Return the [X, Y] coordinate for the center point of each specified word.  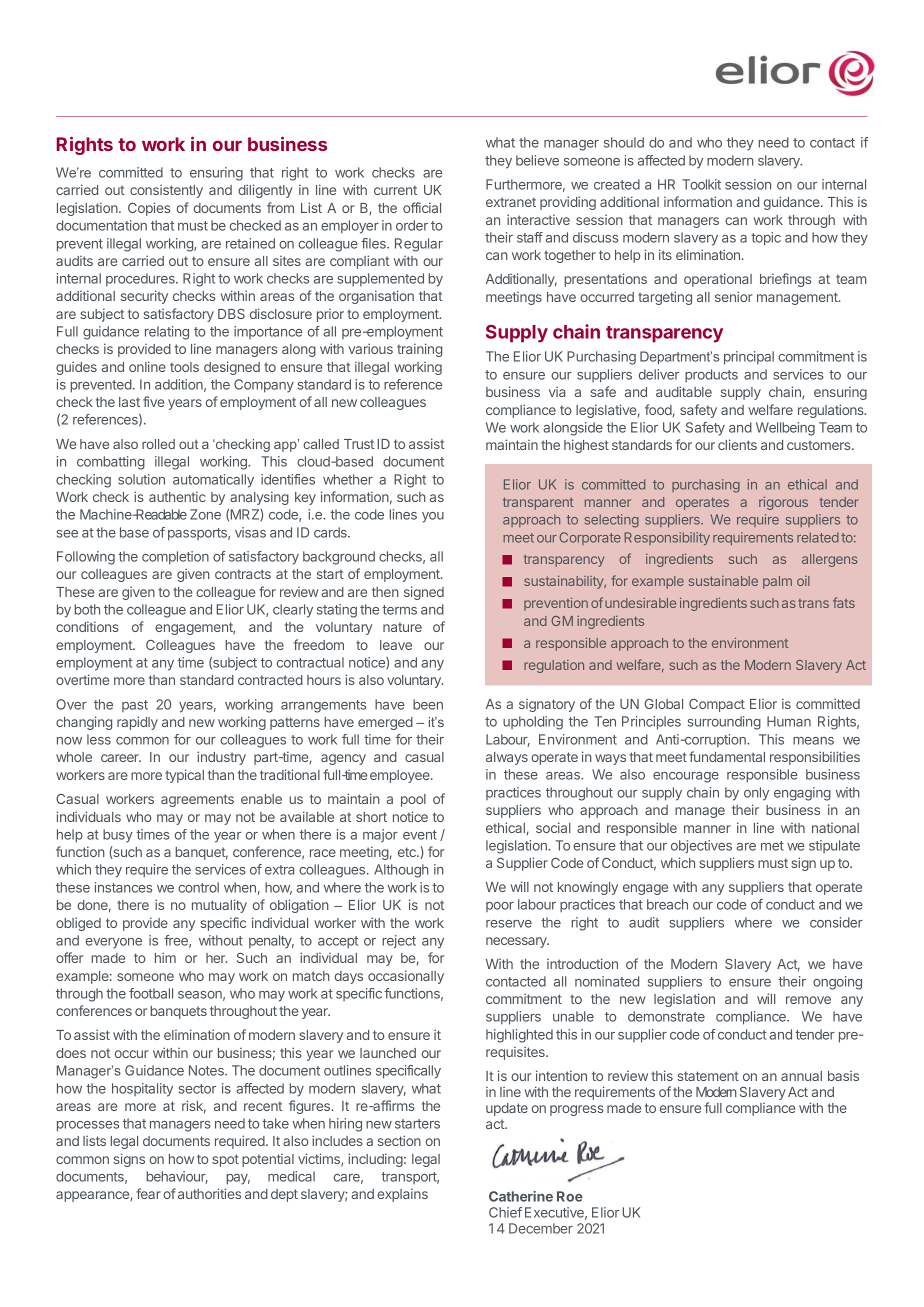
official [422, 207]
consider [836, 922]
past [135, 706]
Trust [359, 444]
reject [399, 941]
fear [148, 1193]
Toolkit [701, 184]
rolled [158, 444]
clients [737, 444]
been [428, 704]
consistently [166, 191]
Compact [717, 705]
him [165, 957]
